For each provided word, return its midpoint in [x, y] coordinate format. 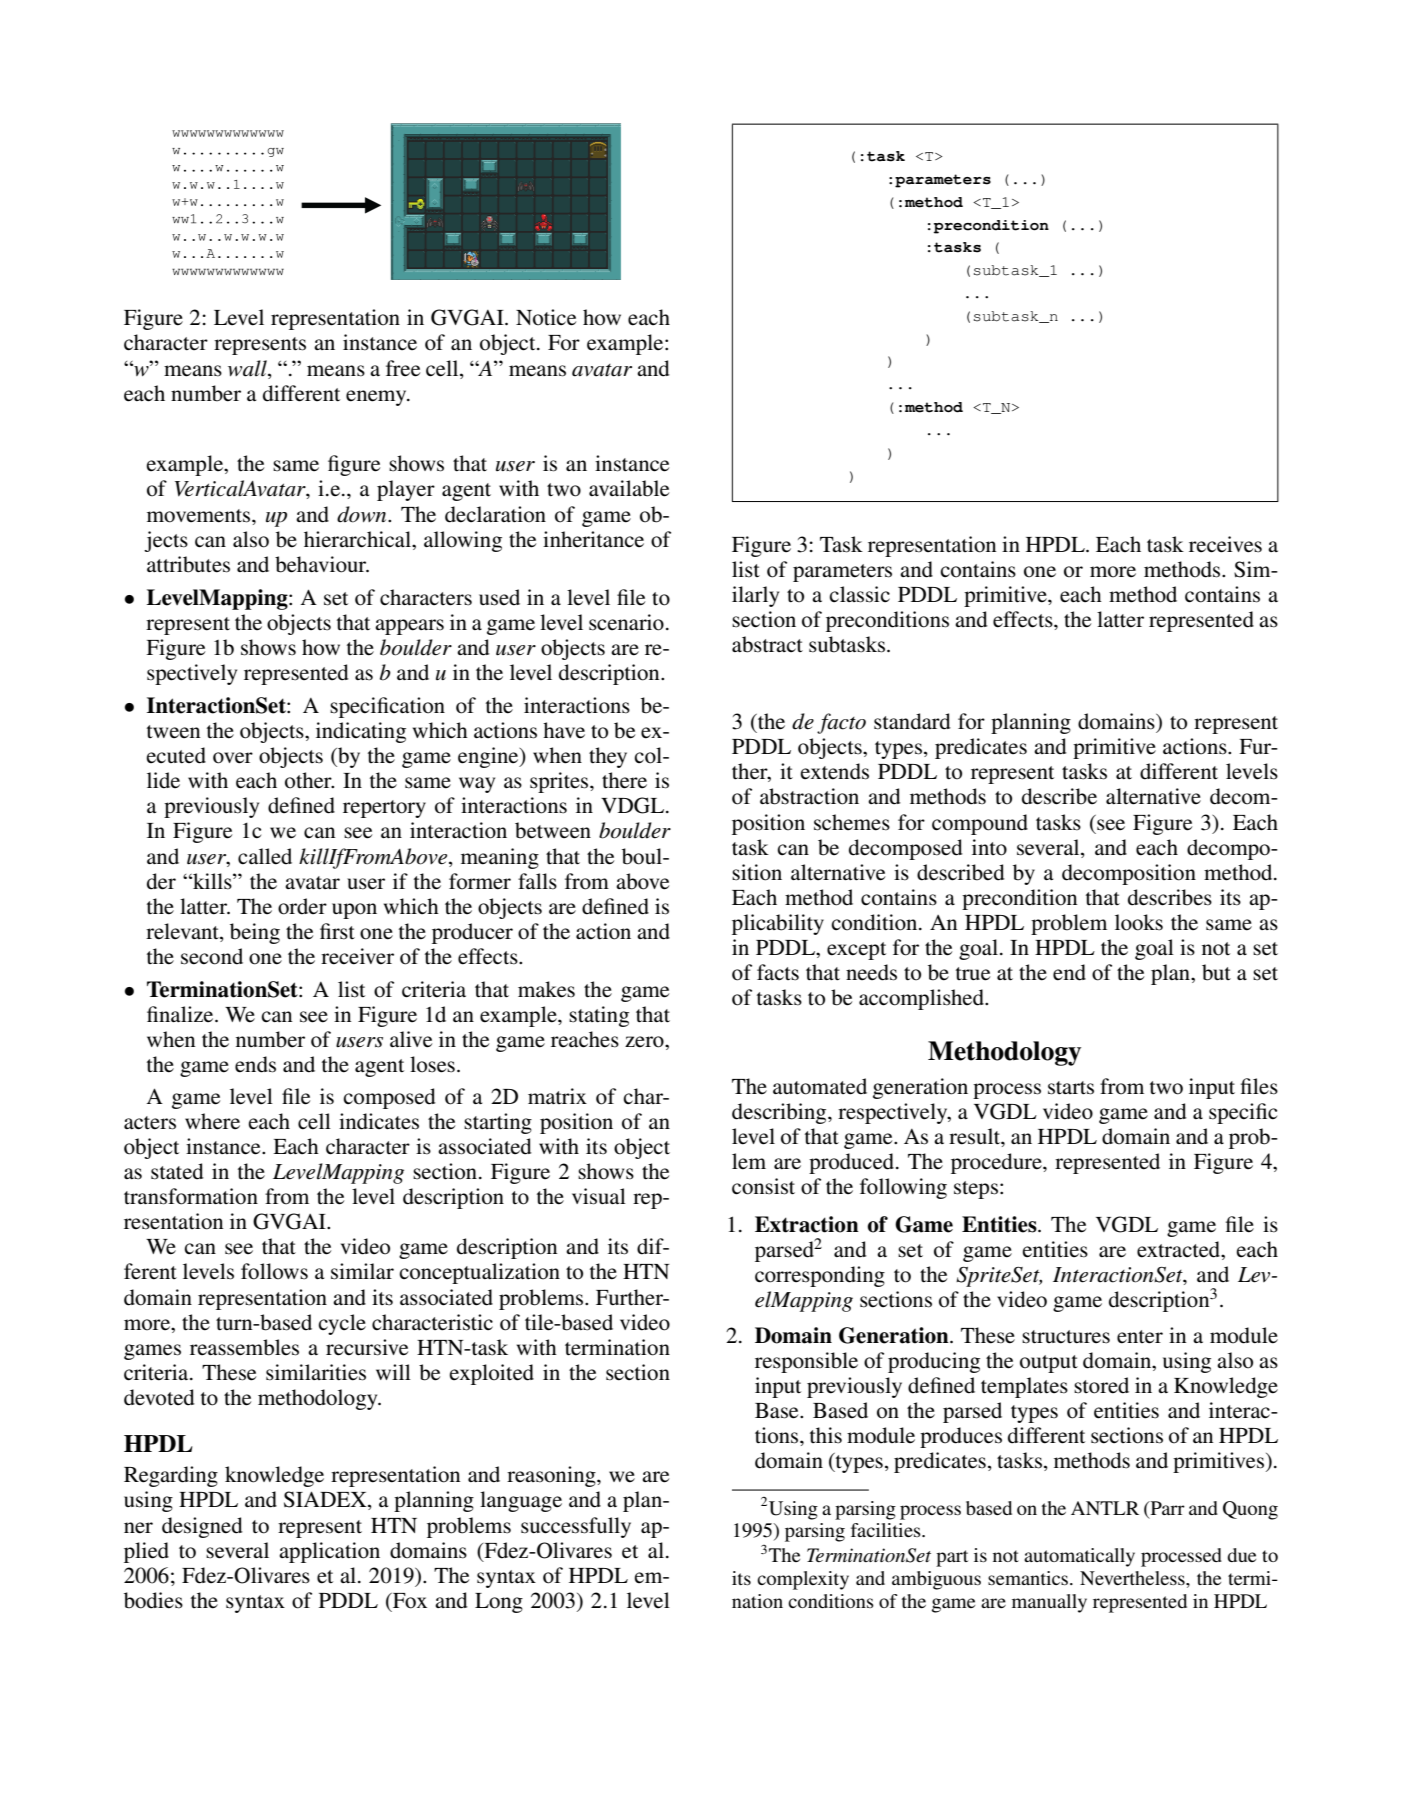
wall [248, 368]
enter [1140, 1337]
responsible [806, 1362]
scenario [626, 622]
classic [859, 594]
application [329, 1552]
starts [1071, 1088]
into [989, 847]
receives [1225, 544]
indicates [379, 1121]
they [608, 757]
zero [645, 1042]
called [265, 856]
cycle [342, 1324]
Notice [546, 317]
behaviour [322, 564]
